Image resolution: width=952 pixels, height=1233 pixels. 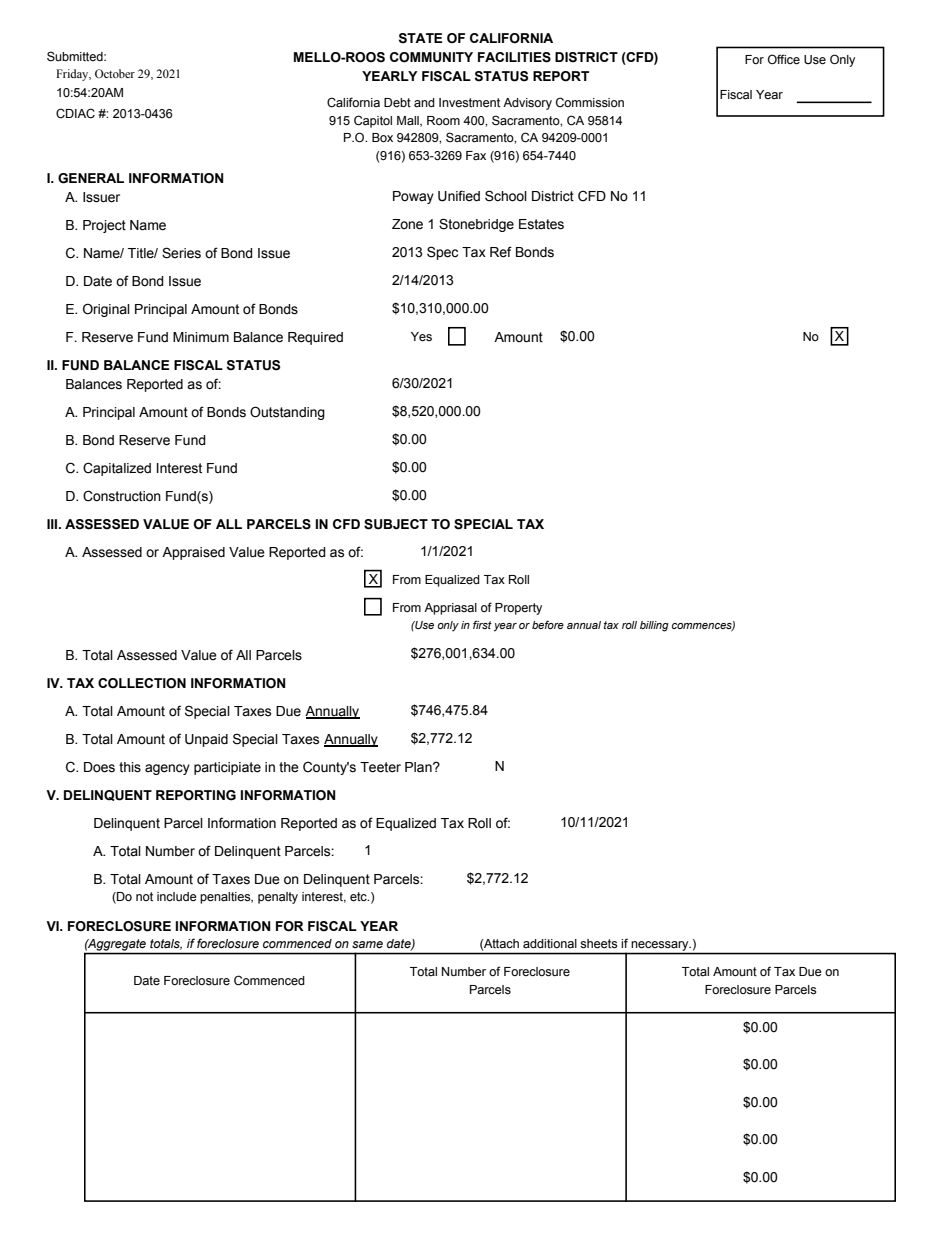 I want to click on first, so click(x=482, y=624).
